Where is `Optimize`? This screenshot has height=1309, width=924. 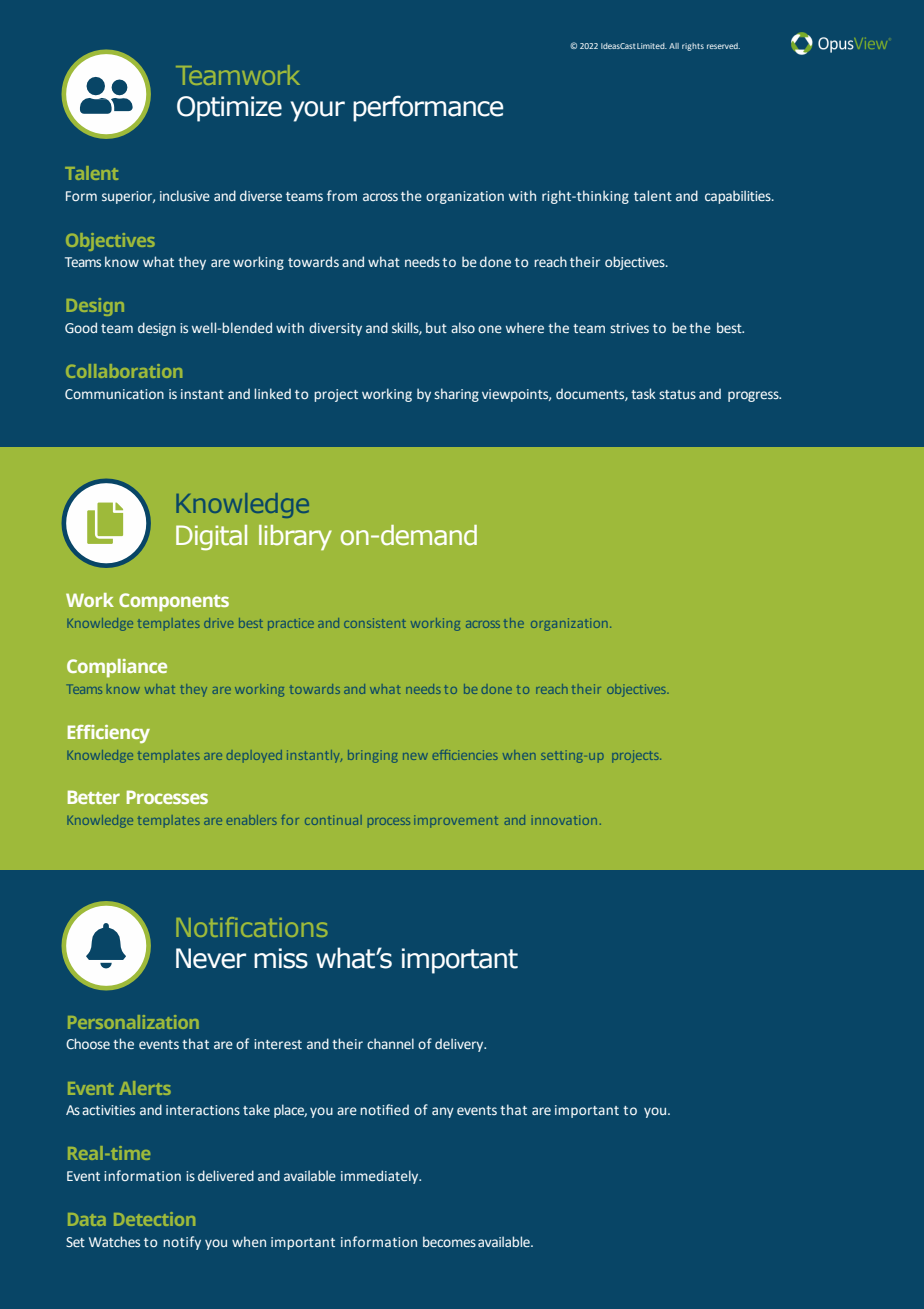
Optimize is located at coordinates (229, 109).
